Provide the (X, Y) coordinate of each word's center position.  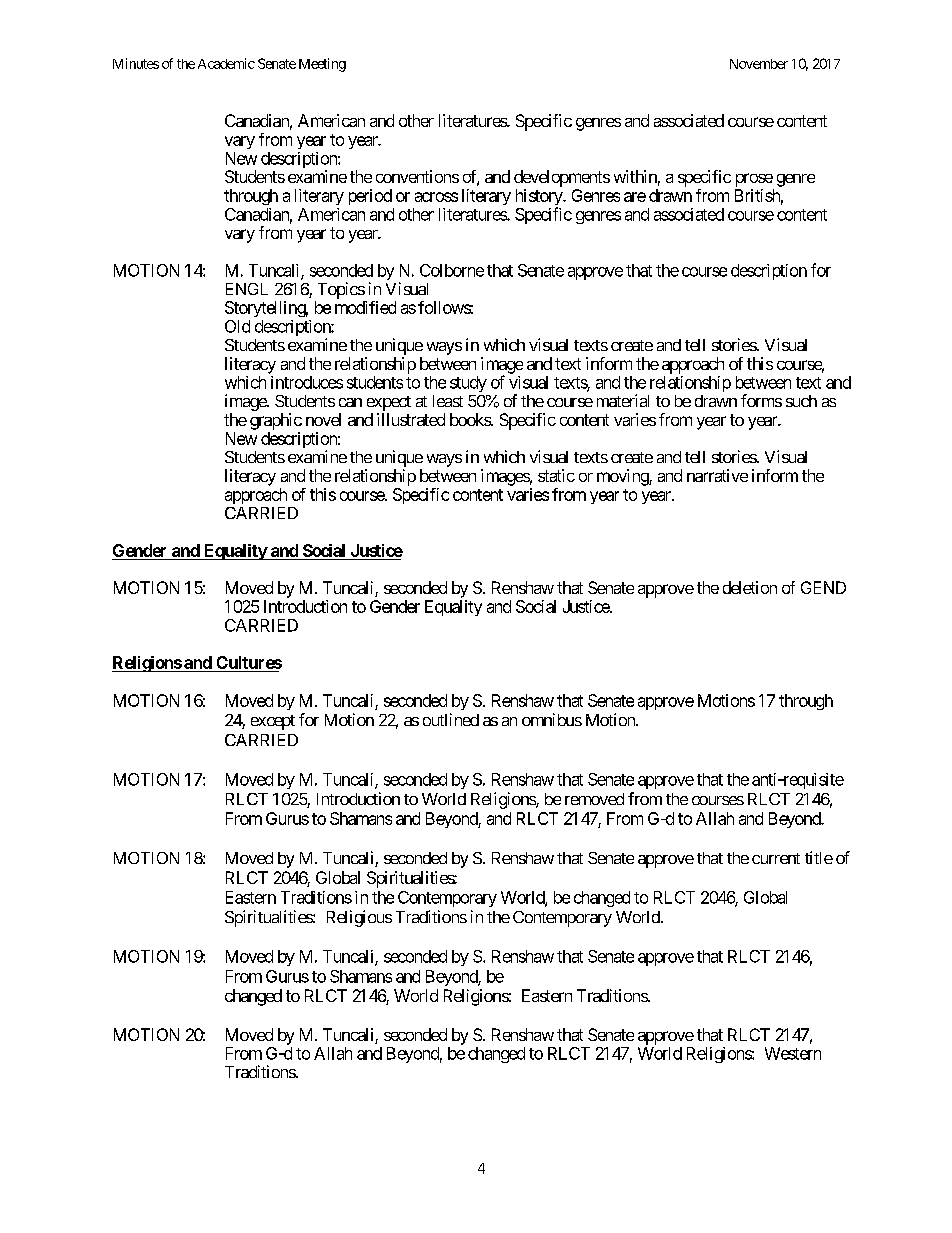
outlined (451, 719)
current (776, 858)
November (759, 64)
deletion (750, 587)
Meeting (322, 65)
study (468, 384)
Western (793, 1053)
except (273, 722)
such (801, 401)
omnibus (552, 719)
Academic (226, 63)
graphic (276, 421)
